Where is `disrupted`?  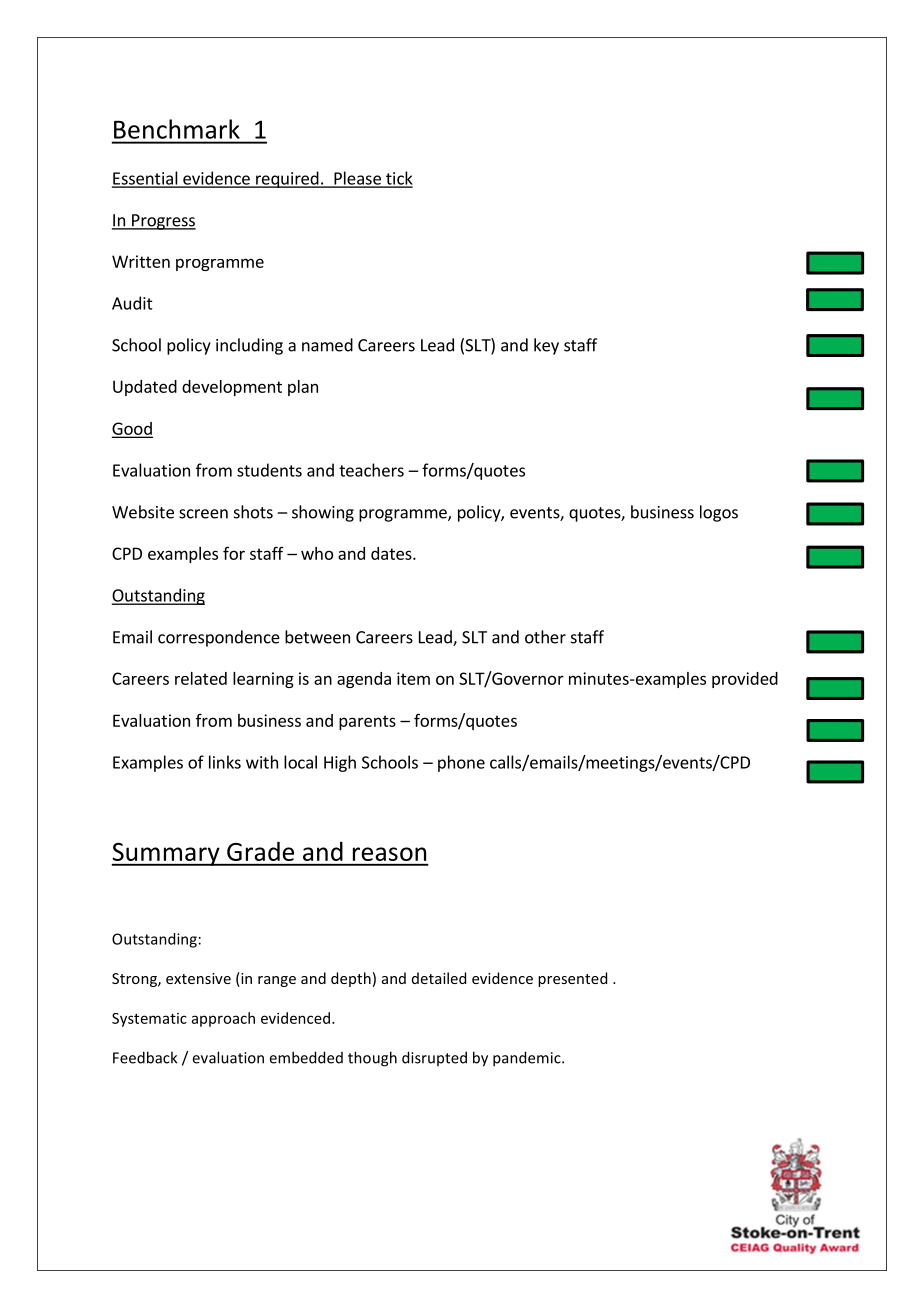 disrupted is located at coordinates (434, 1058).
